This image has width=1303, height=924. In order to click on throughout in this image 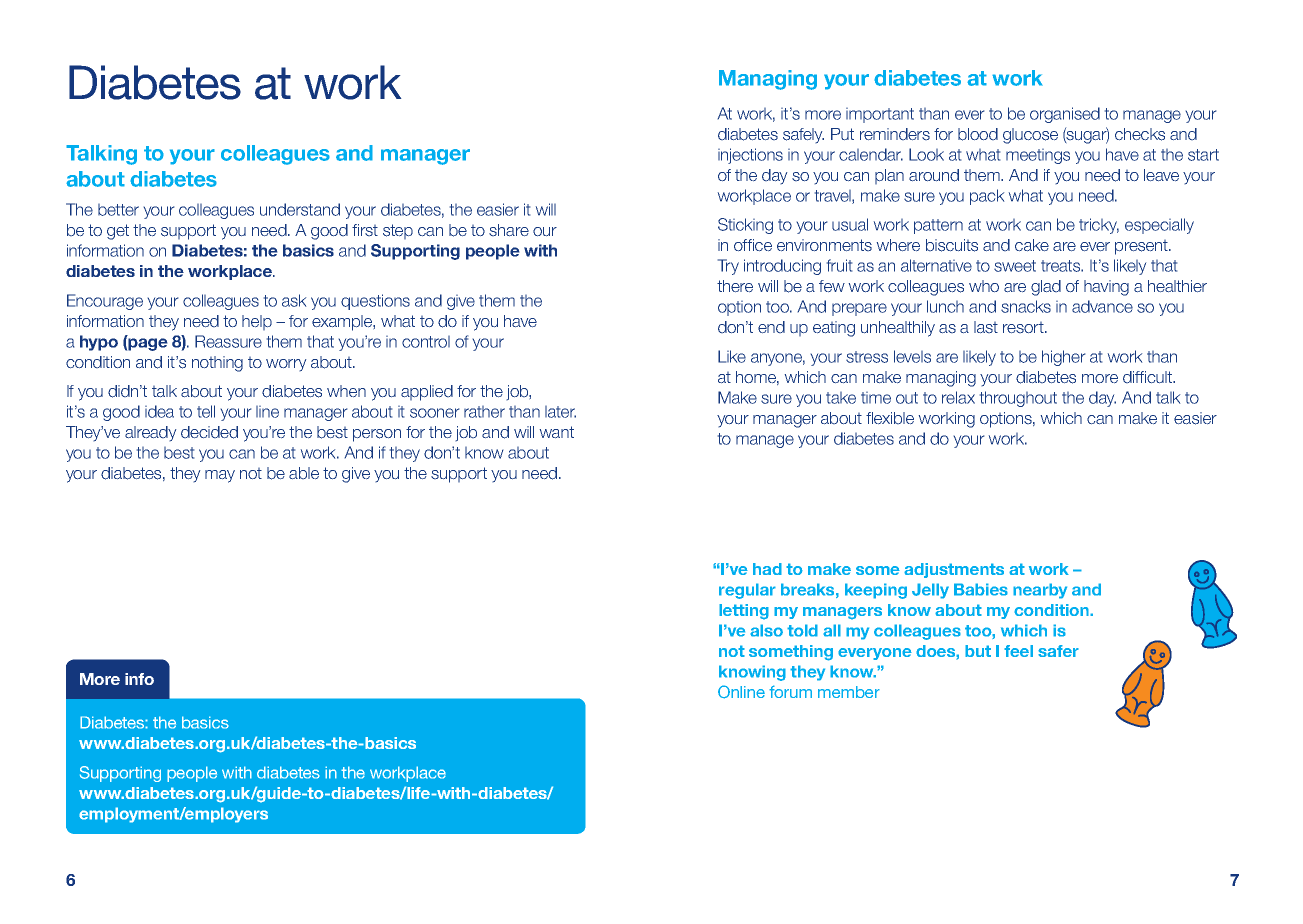, I will do `click(1018, 399)`.
